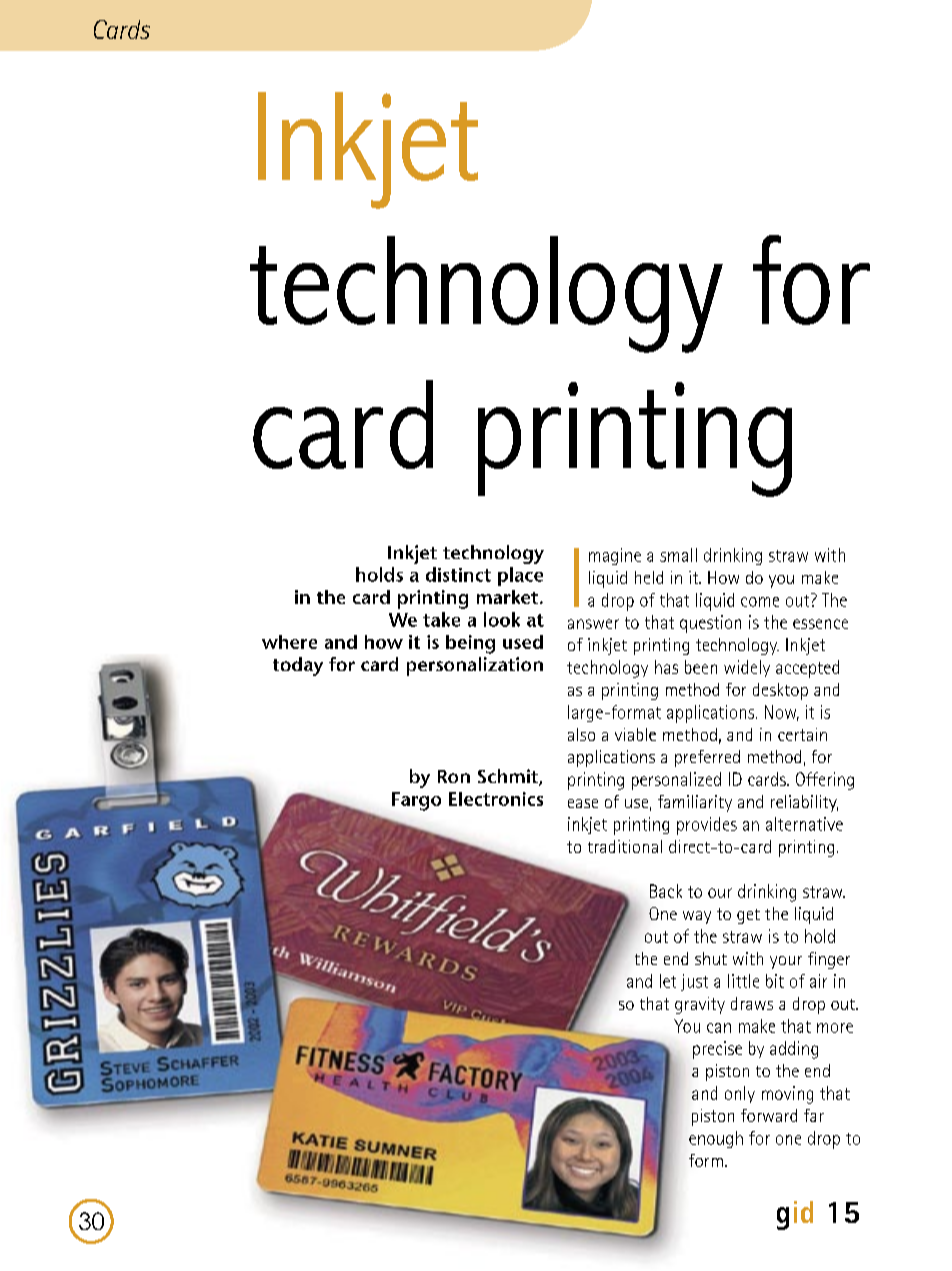 This image has height=1271, width=952. What do you see at coordinates (668, 981) in the image?
I see `let` at bounding box center [668, 981].
